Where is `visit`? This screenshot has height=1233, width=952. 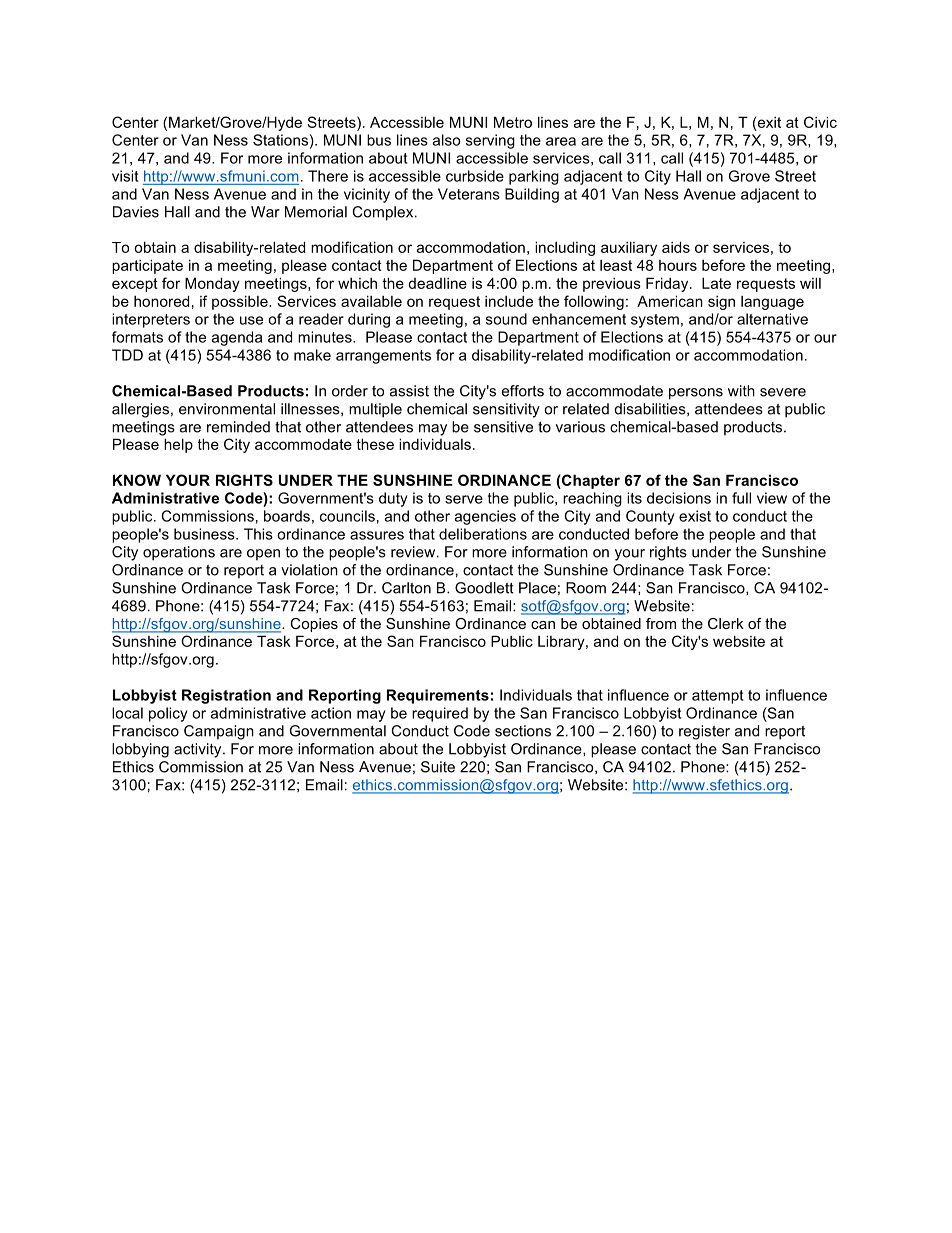
visit is located at coordinates (125, 176).
